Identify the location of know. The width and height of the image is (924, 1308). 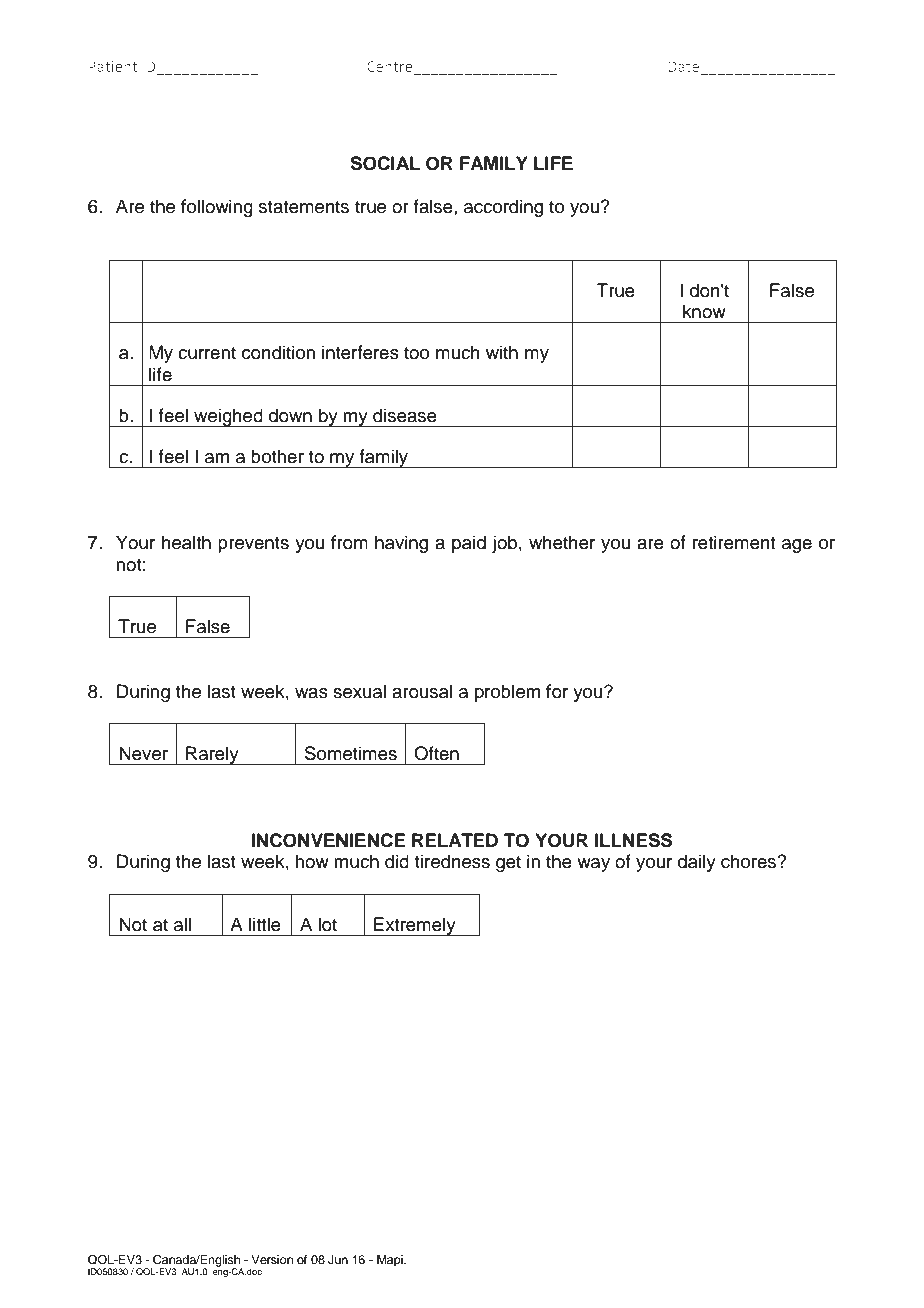
(704, 311).
